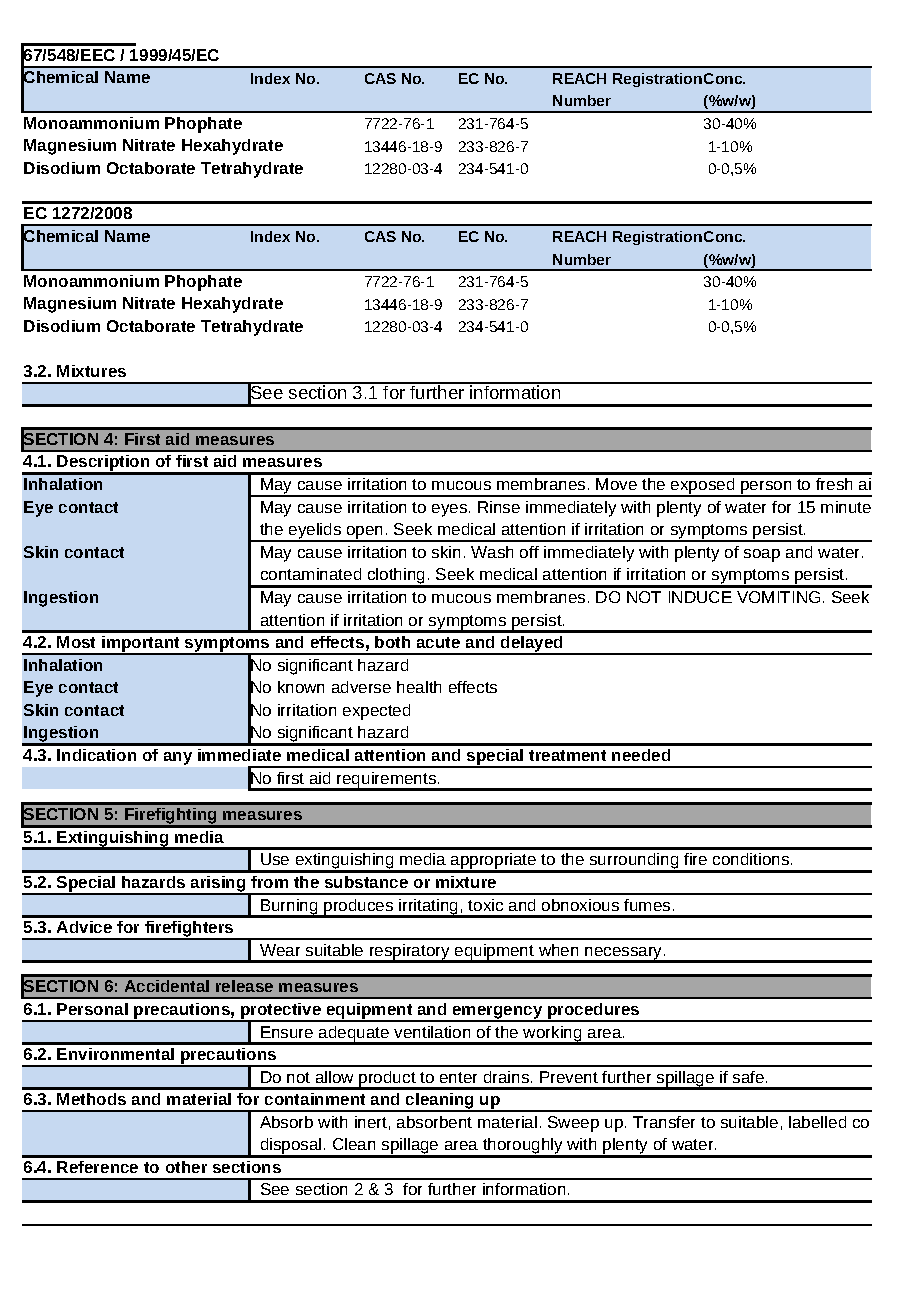  What do you see at coordinates (178, 758) in the image?
I see `any` at bounding box center [178, 758].
